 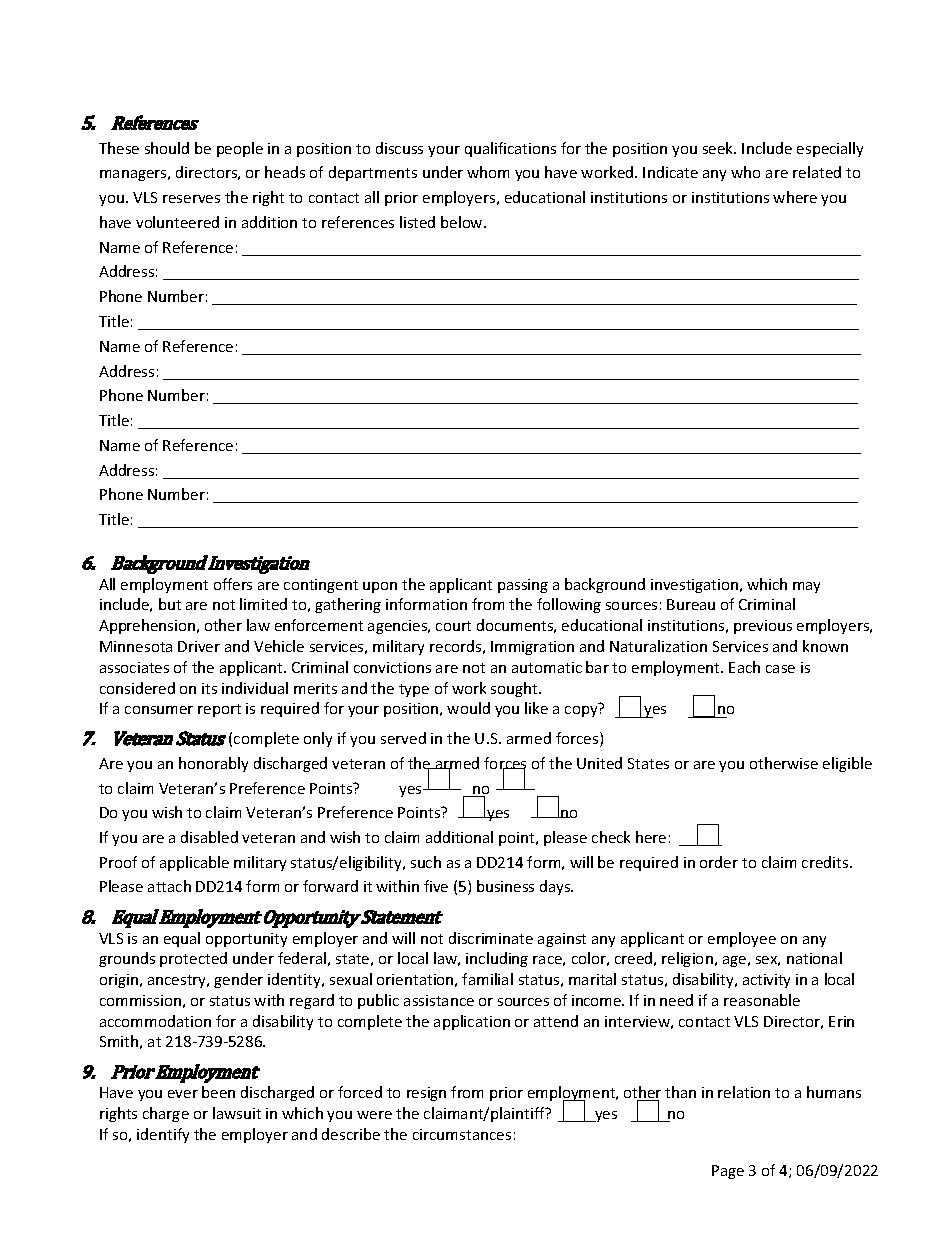 I want to click on circumstances, so click(x=462, y=1134).
